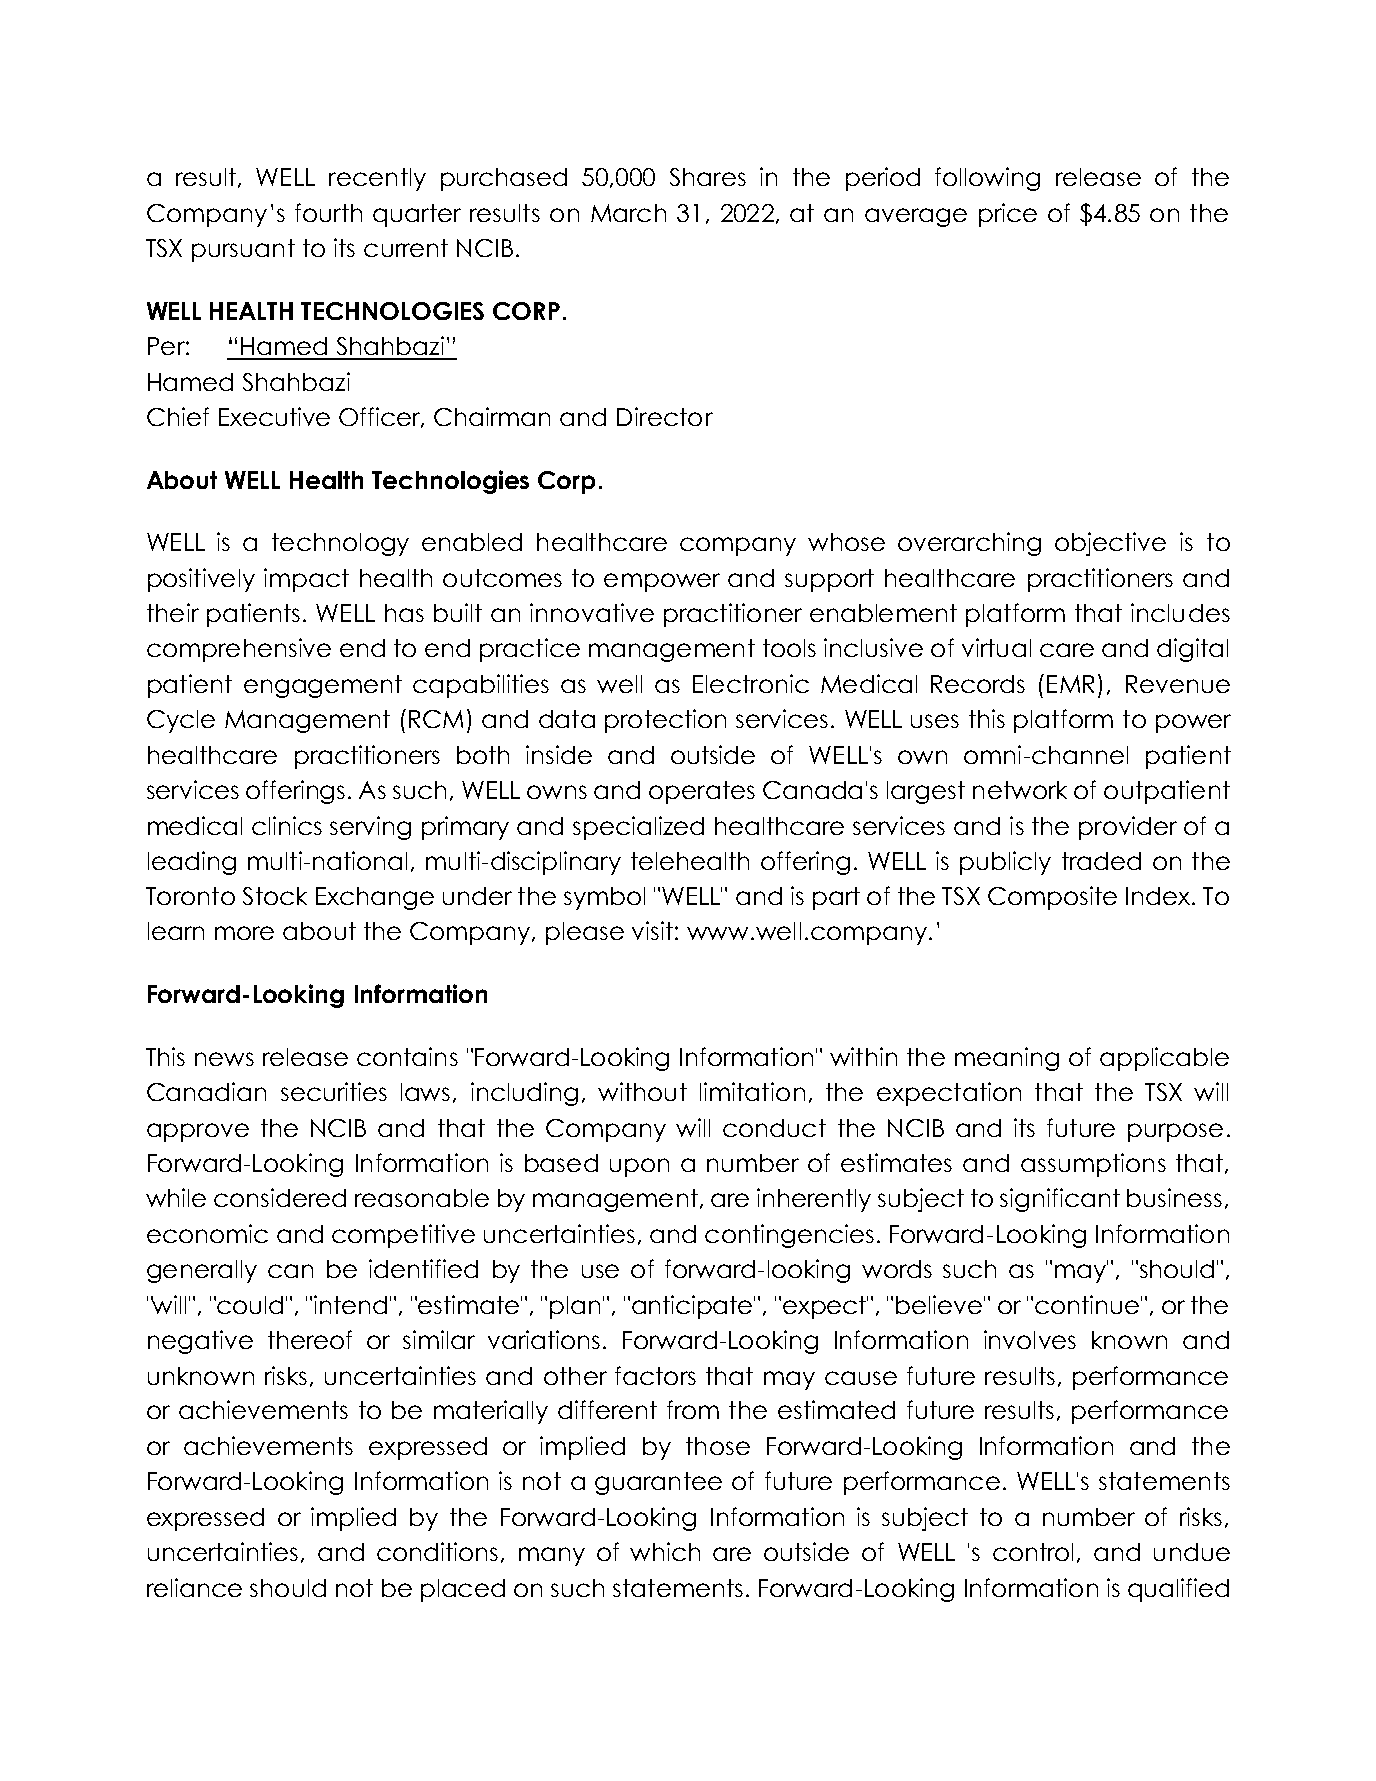 The height and width of the screenshot is (1781, 1376). Describe the element at coordinates (323, 686) in the screenshot. I see `engagement` at that location.
